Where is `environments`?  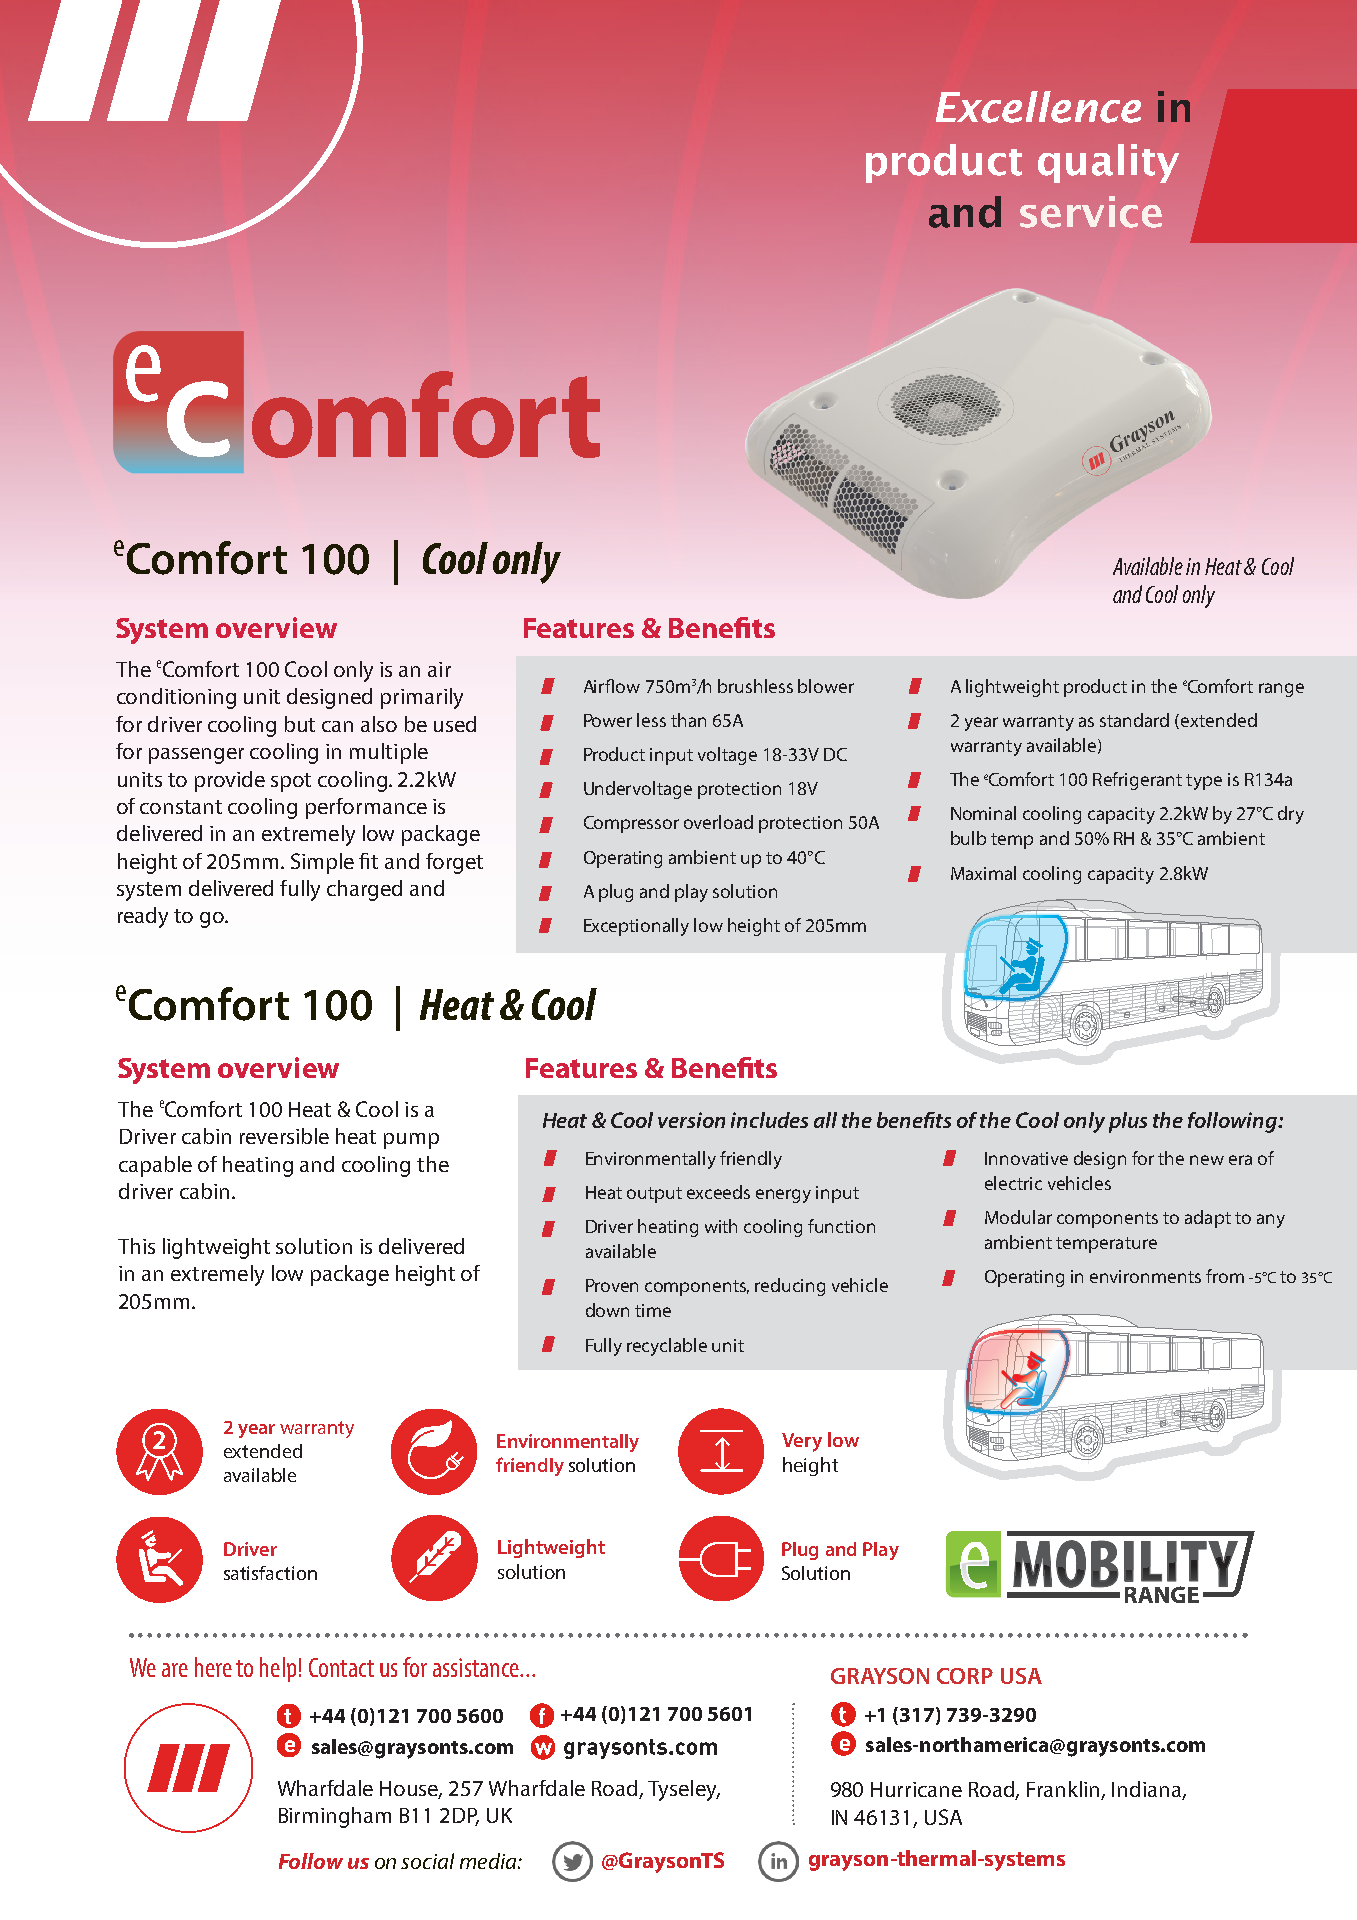
environments is located at coordinates (1145, 1276).
